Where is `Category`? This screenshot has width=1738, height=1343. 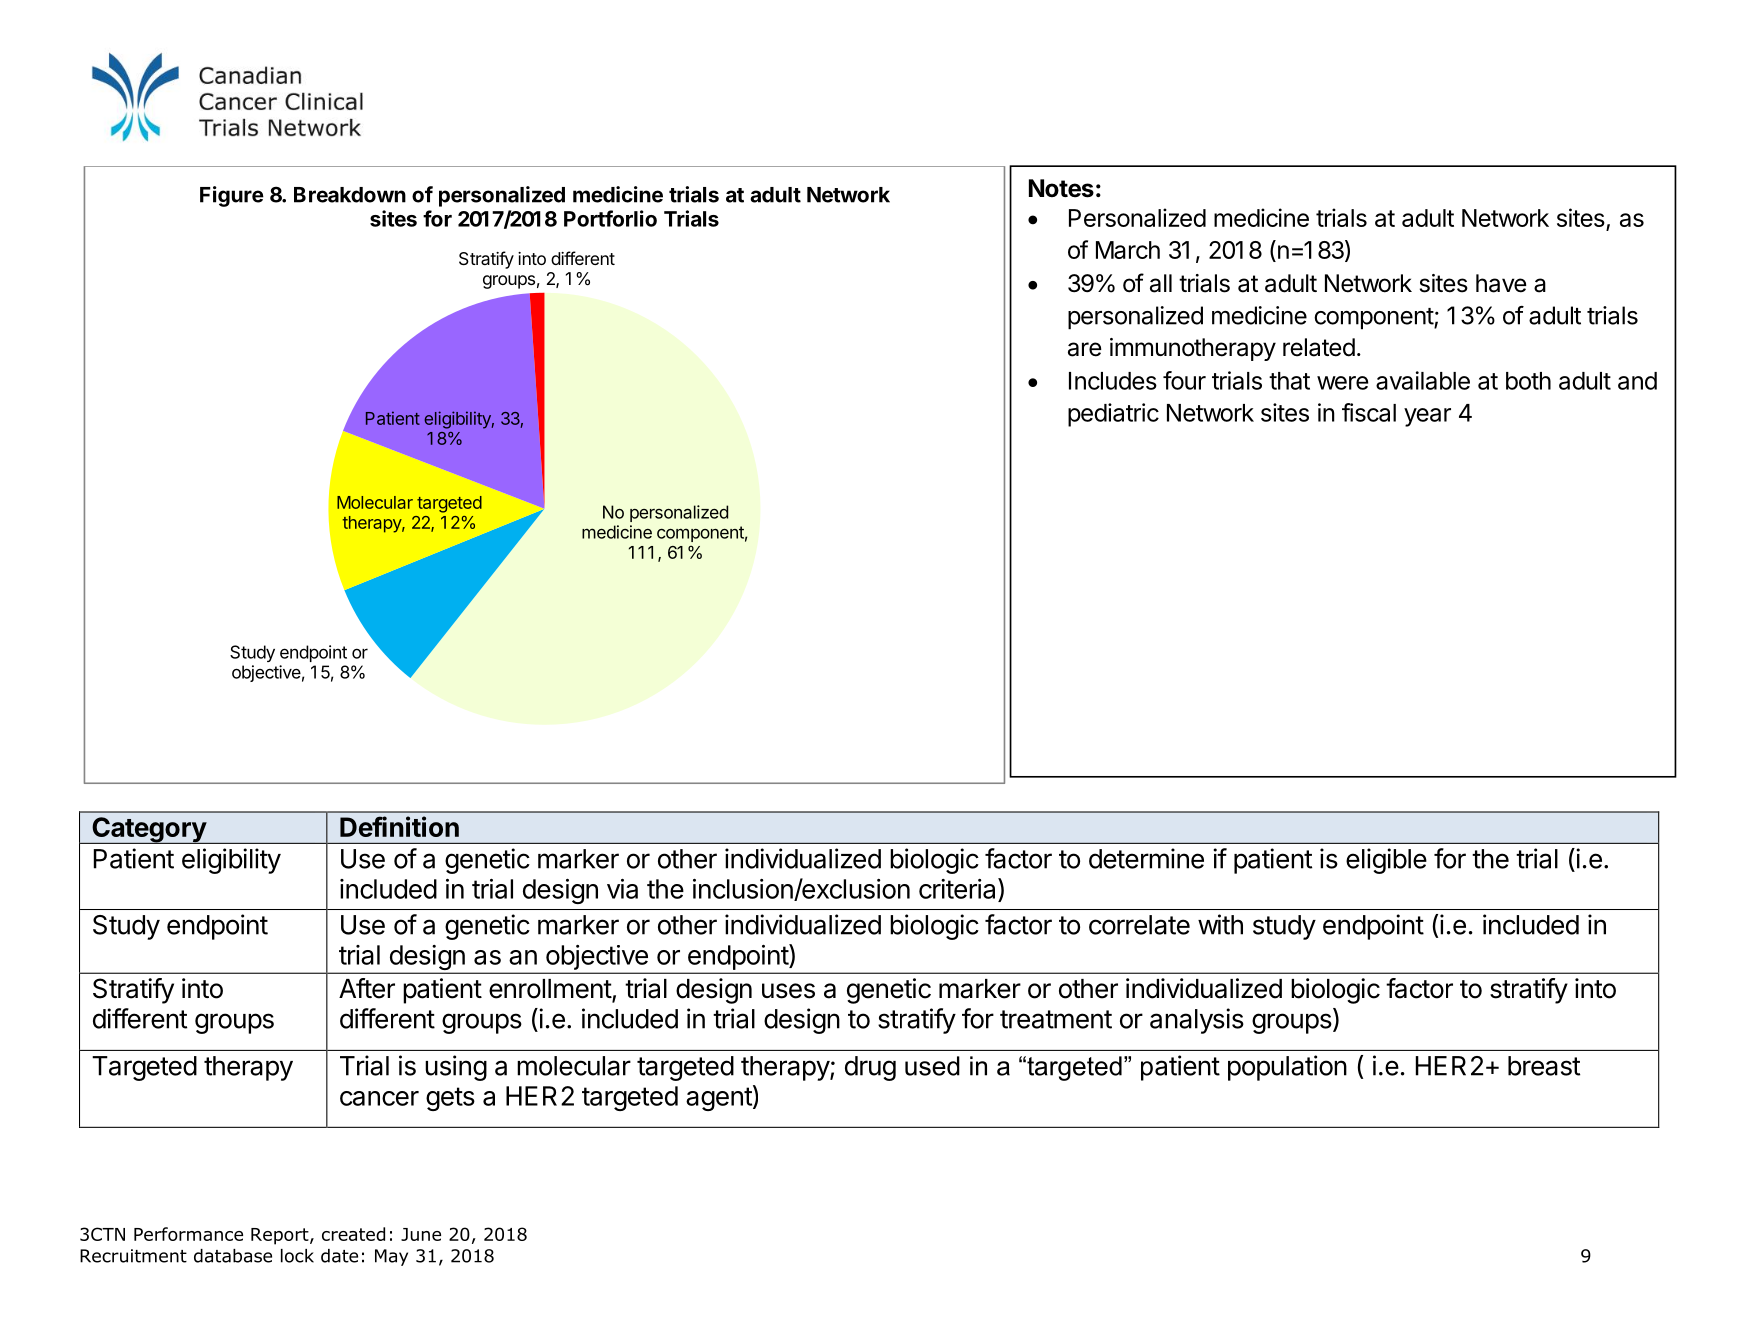 Category is located at coordinates (149, 830).
